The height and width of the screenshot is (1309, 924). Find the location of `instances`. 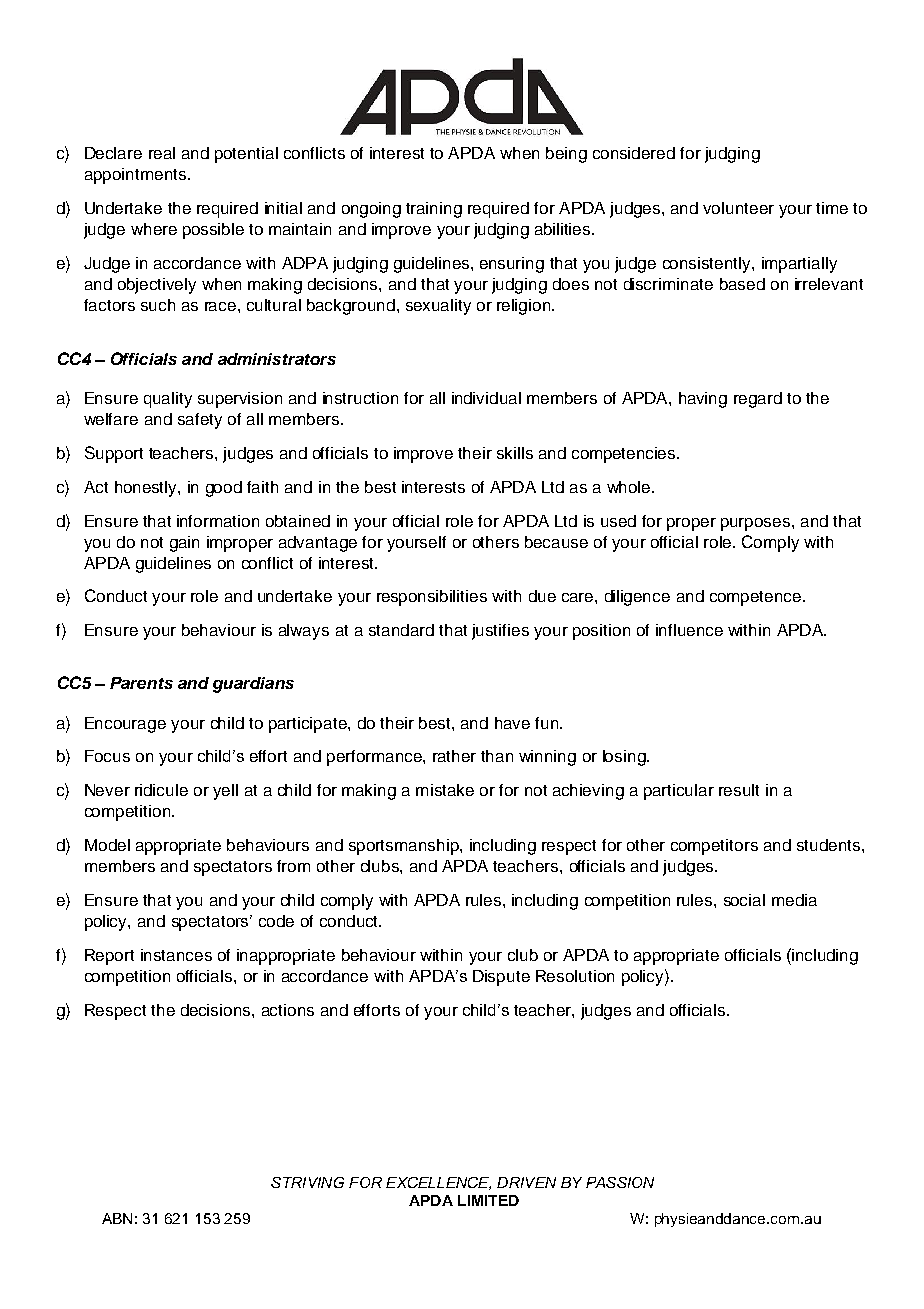

instances is located at coordinates (176, 955).
